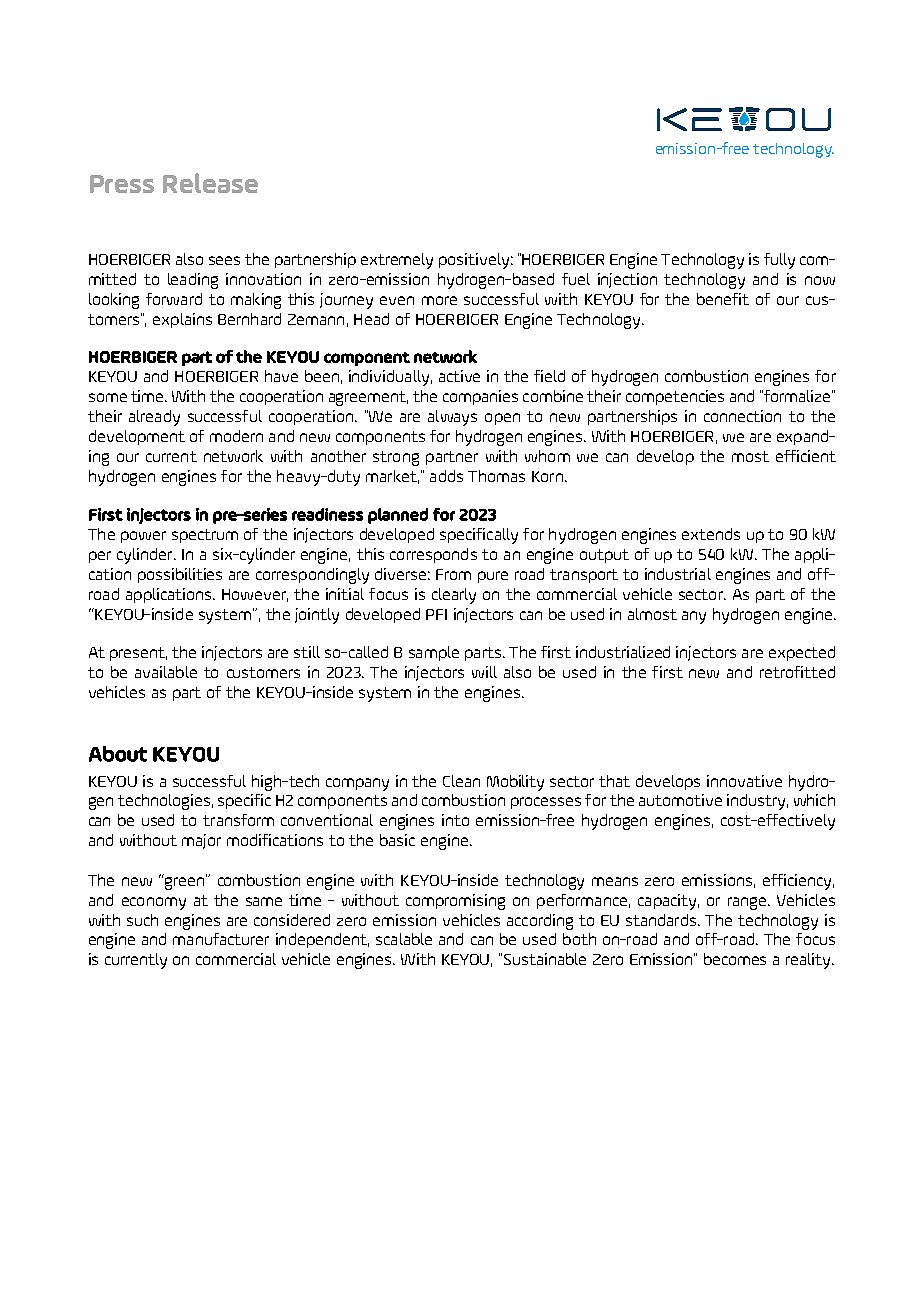 The width and height of the screenshot is (924, 1308). I want to click on extremely, so click(397, 261).
